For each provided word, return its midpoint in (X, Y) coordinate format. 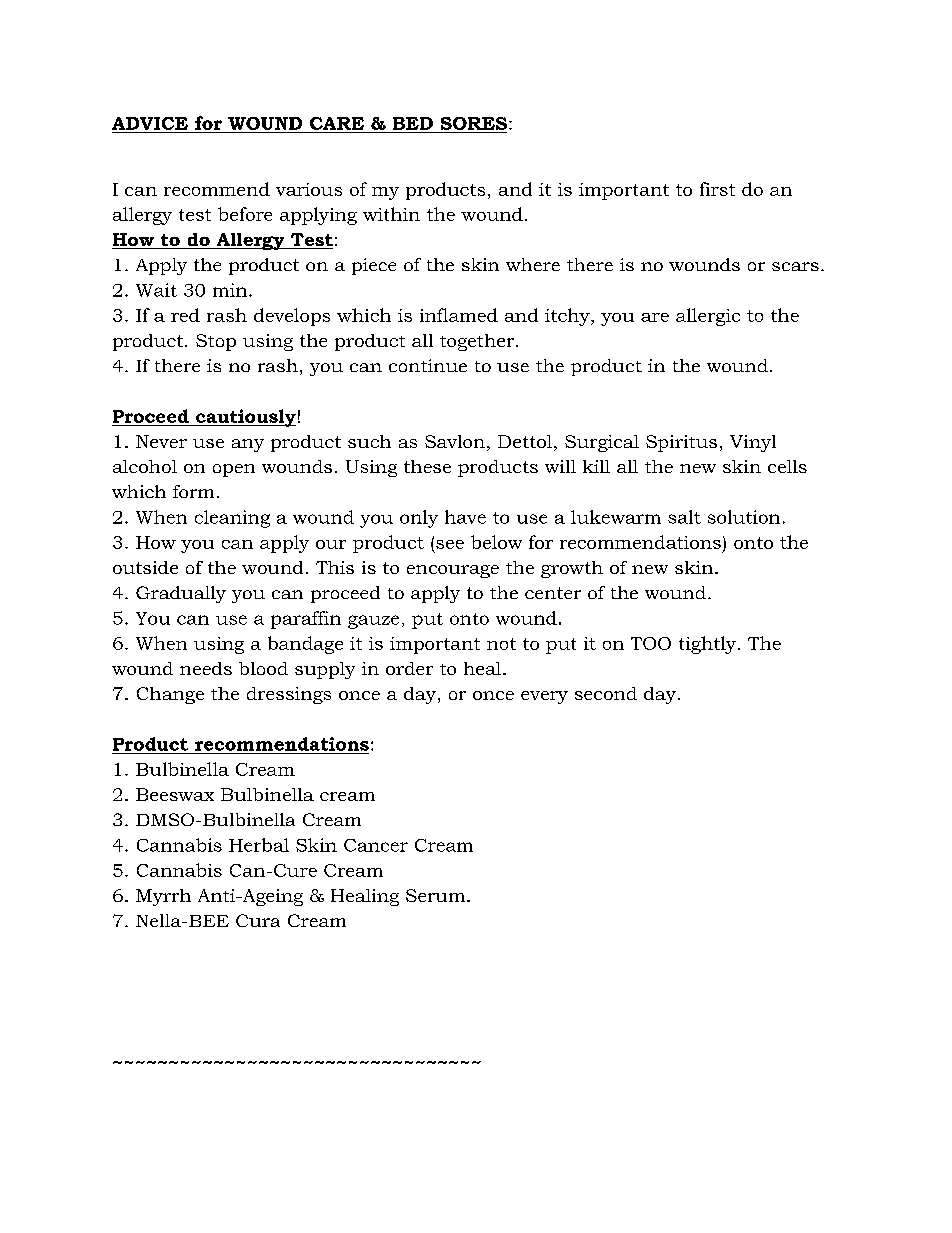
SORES (474, 123)
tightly (709, 645)
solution (744, 517)
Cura (258, 920)
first (717, 189)
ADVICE (150, 123)
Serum (437, 895)
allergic (708, 317)
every (544, 697)
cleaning (232, 519)
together (478, 342)
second (606, 693)
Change (170, 695)
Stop (216, 342)
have (465, 517)
